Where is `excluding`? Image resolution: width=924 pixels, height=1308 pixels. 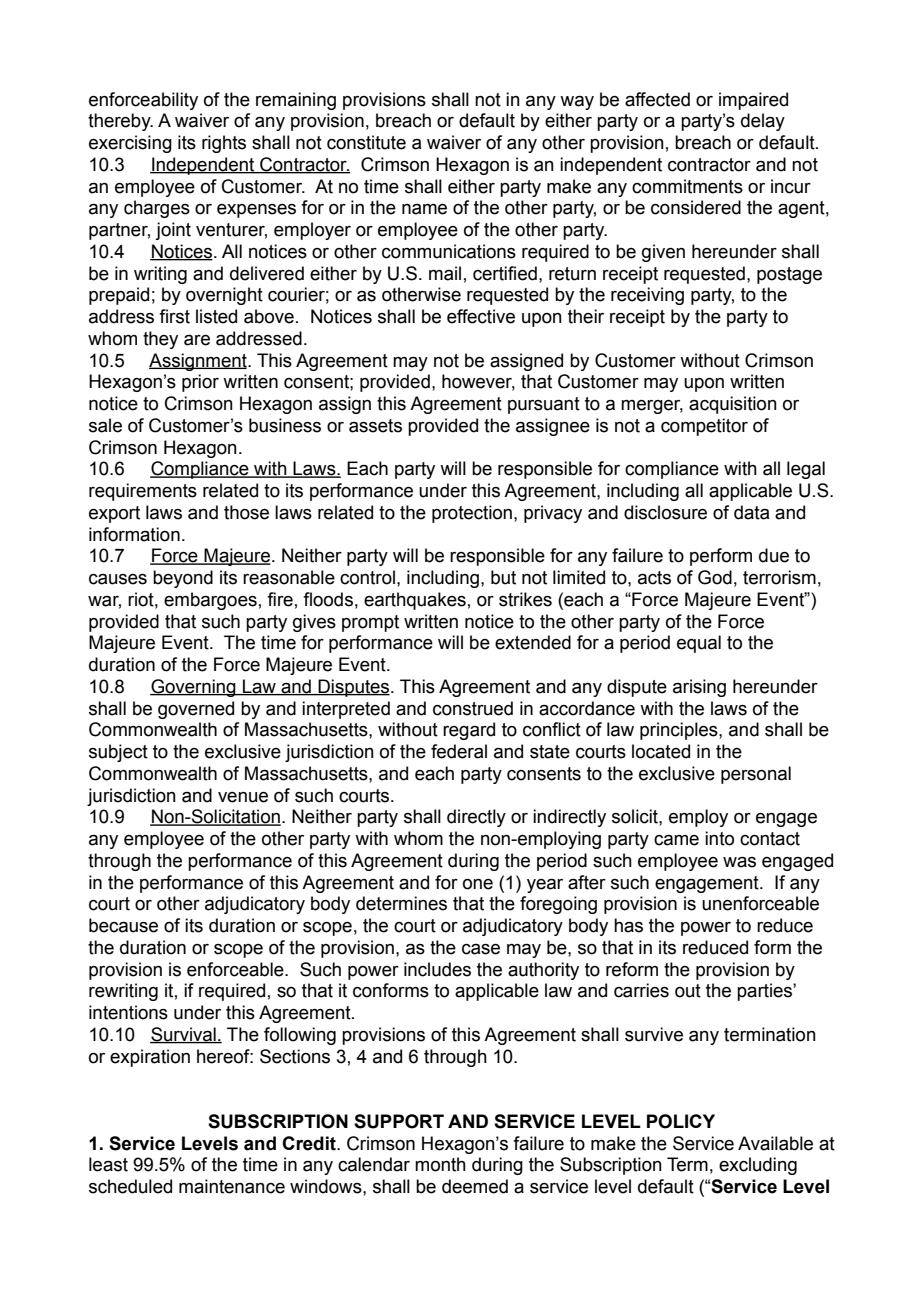 excluding is located at coordinates (758, 1166).
